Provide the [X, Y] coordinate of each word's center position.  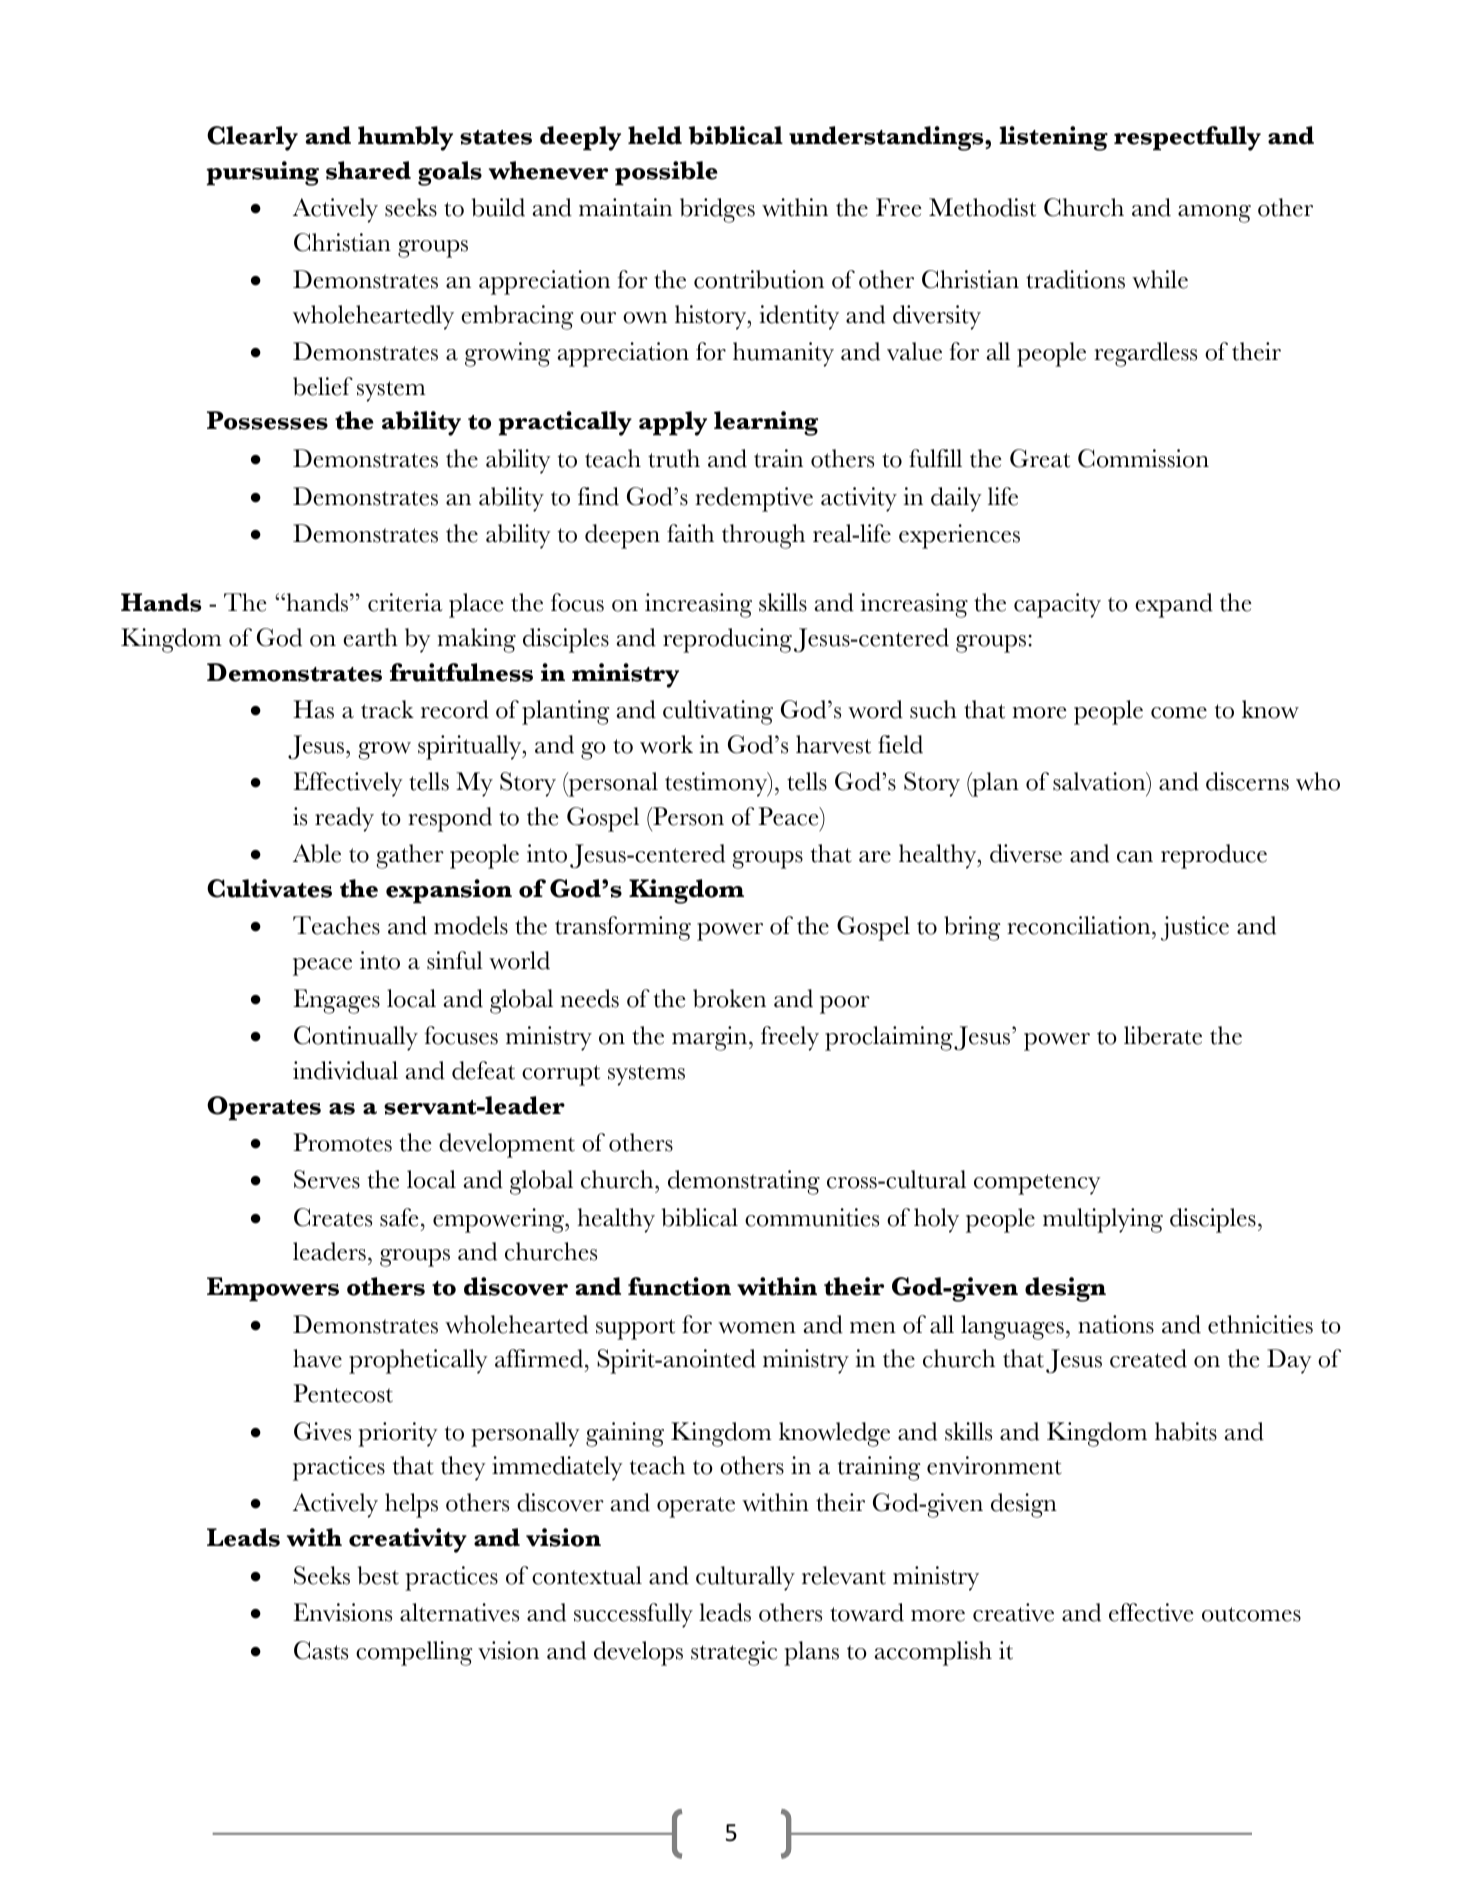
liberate [1163, 1035]
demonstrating [744, 1182]
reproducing [727, 640]
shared [368, 170]
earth [370, 637]
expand [1174, 605]
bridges [717, 210]
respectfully [1187, 138]
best [378, 1575]
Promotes [342, 1142]
